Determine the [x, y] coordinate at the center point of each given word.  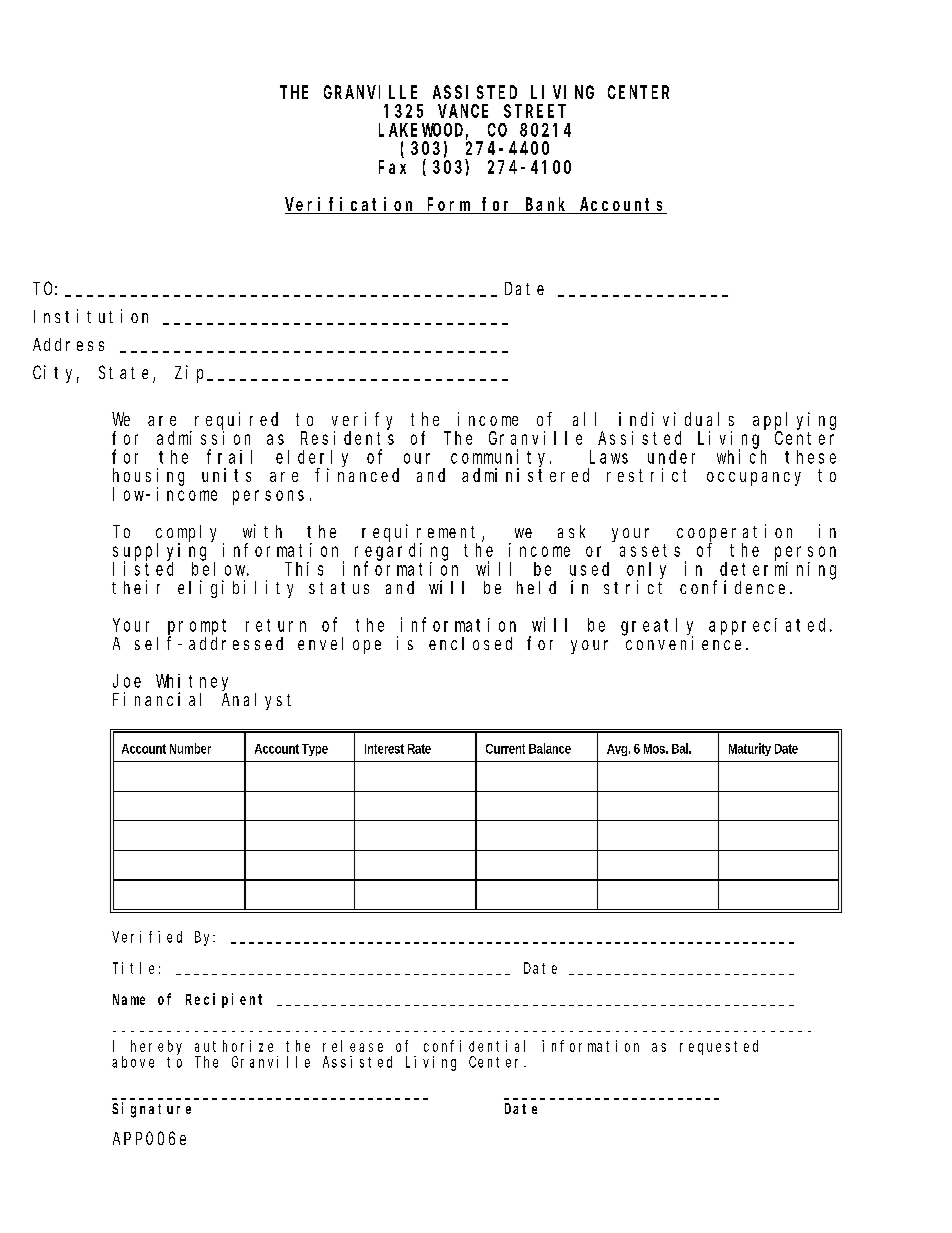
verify [362, 421]
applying [794, 421]
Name [129, 999]
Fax [392, 167]
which [741, 456]
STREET [535, 111]
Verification [351, 205]
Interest [384, 749]
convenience [685, 642]
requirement [422, 534]
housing [148, 477]
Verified [147, 937]
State [126, 374]
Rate [419, 749]
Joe [127, 681]
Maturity [750, 749]
